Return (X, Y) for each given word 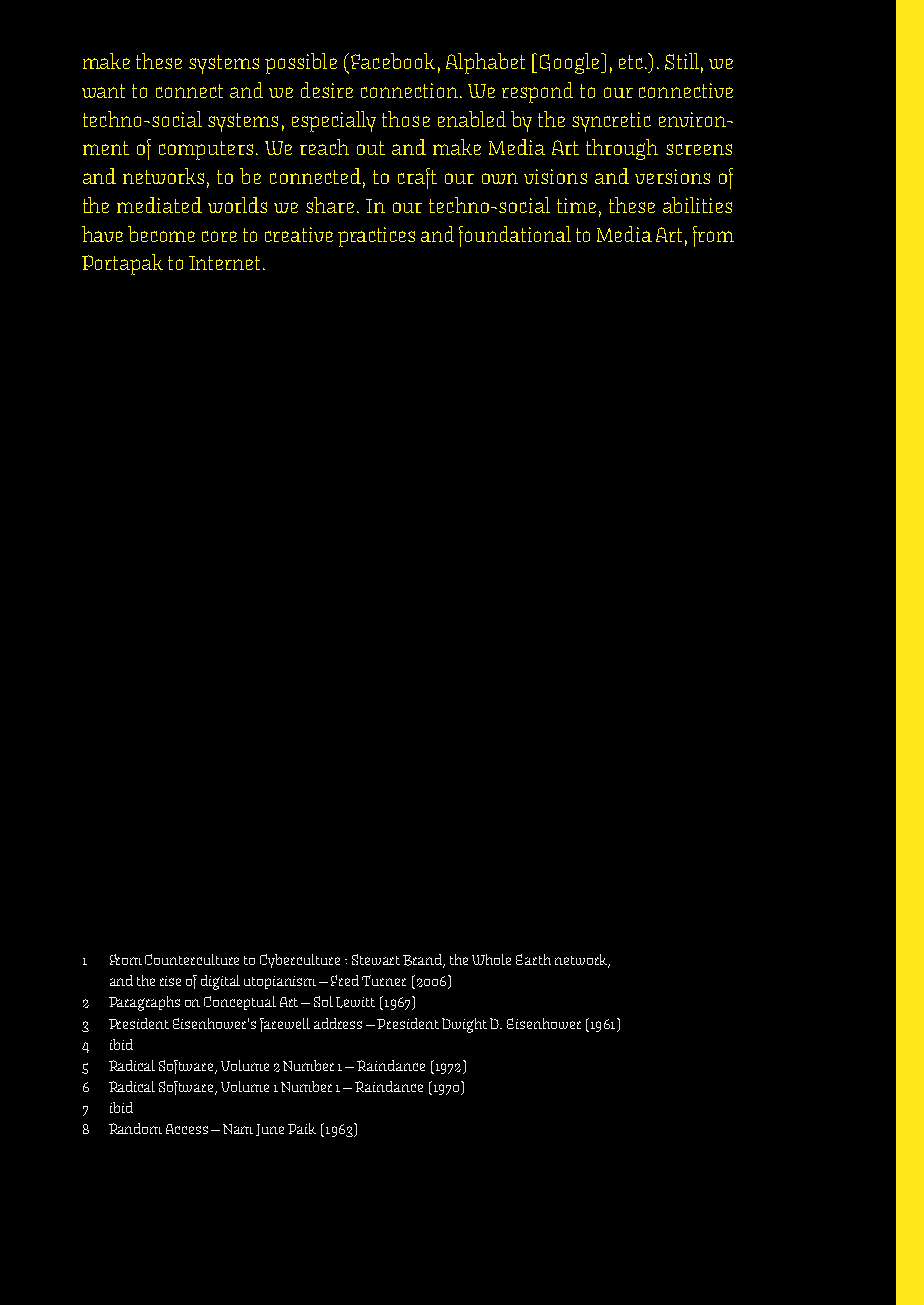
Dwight (464, 1025)
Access (187, 1129)
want (103, 91)
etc (632, 62)
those (406, 119)
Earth (533, 959)
